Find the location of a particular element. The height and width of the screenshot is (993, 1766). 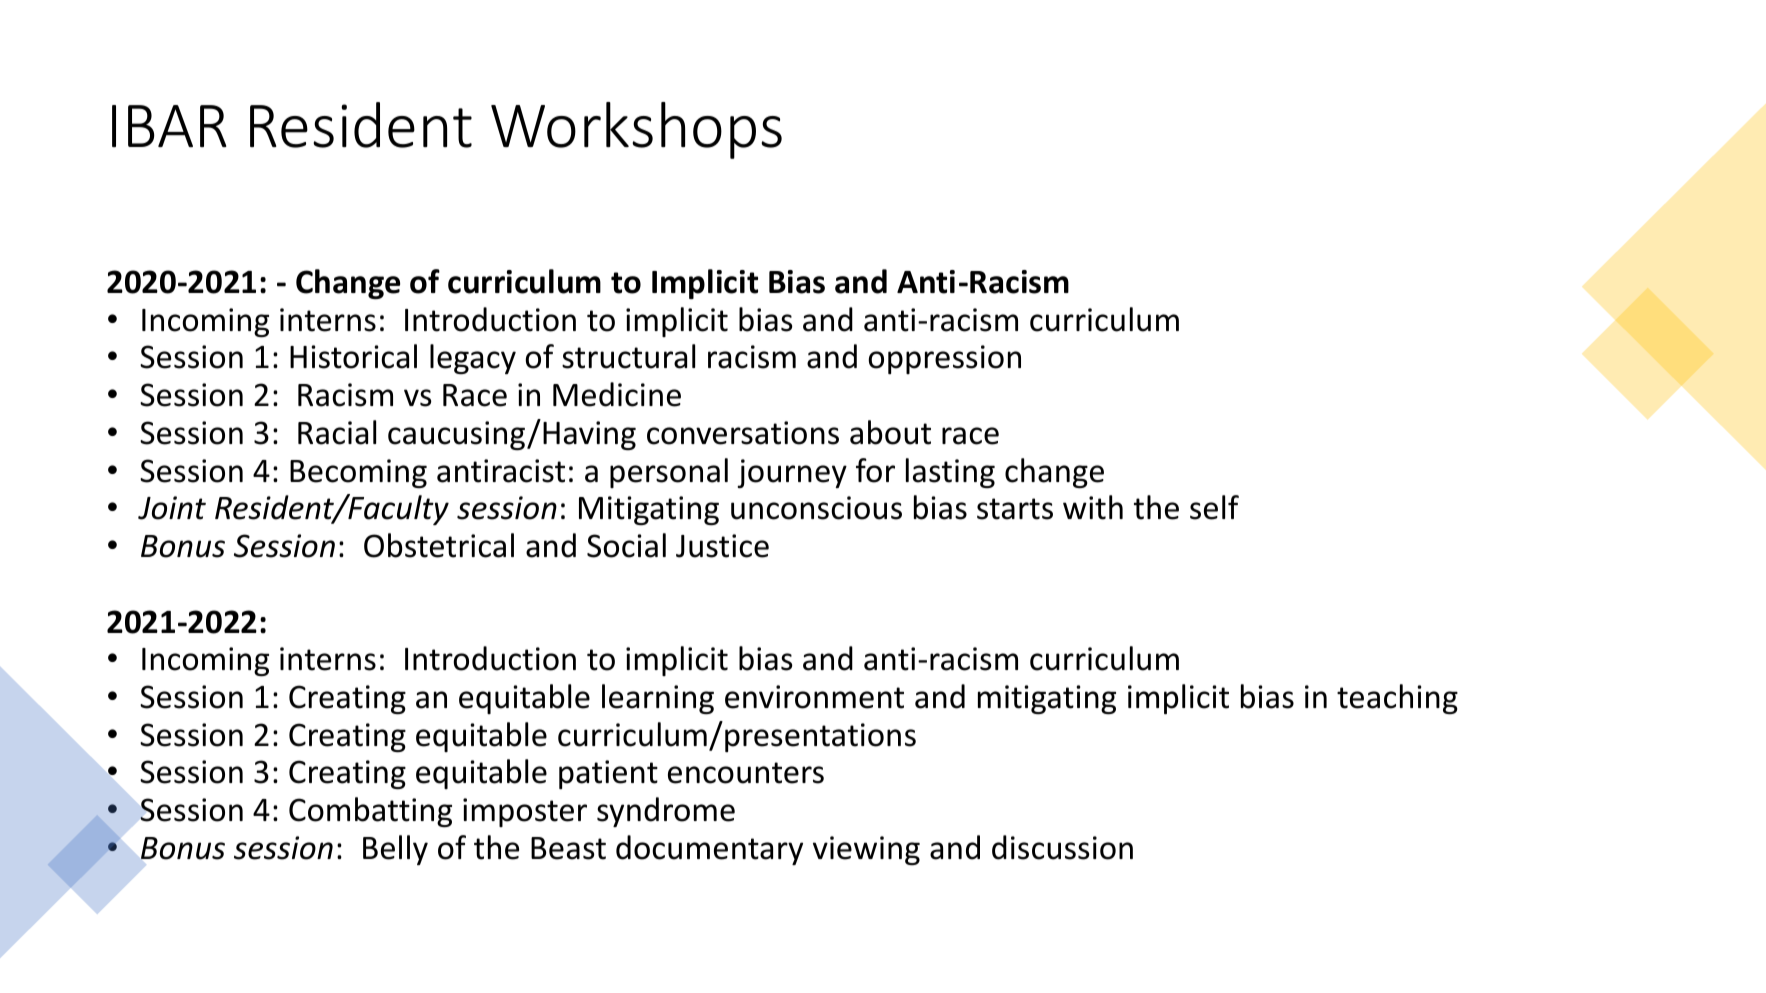

about is located at coordinates (890, 432).
